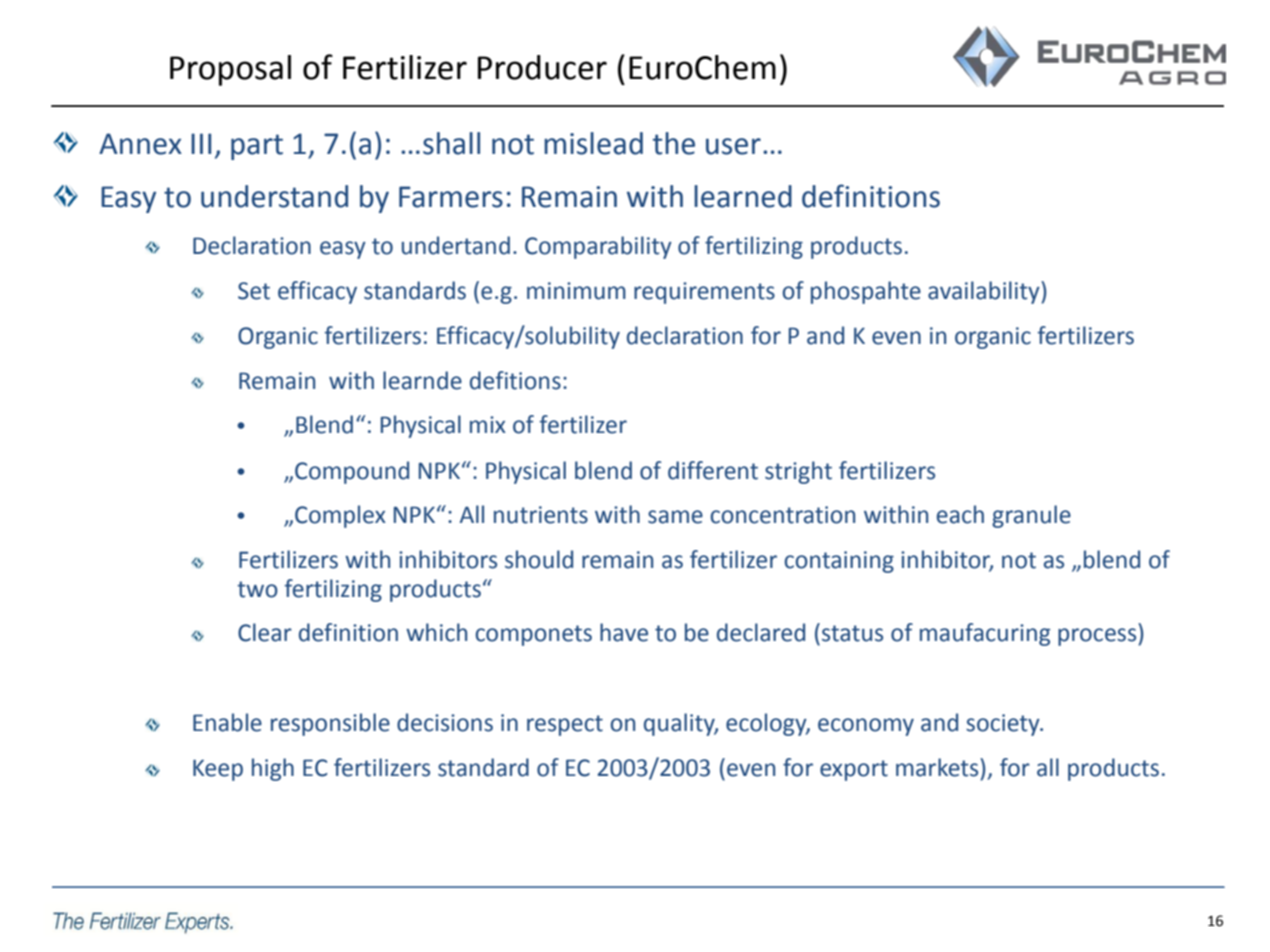 The height and width of the page is (952, 1270). Describe the element at coordinates (565, 725) in the page. I see `respect` at that location.
